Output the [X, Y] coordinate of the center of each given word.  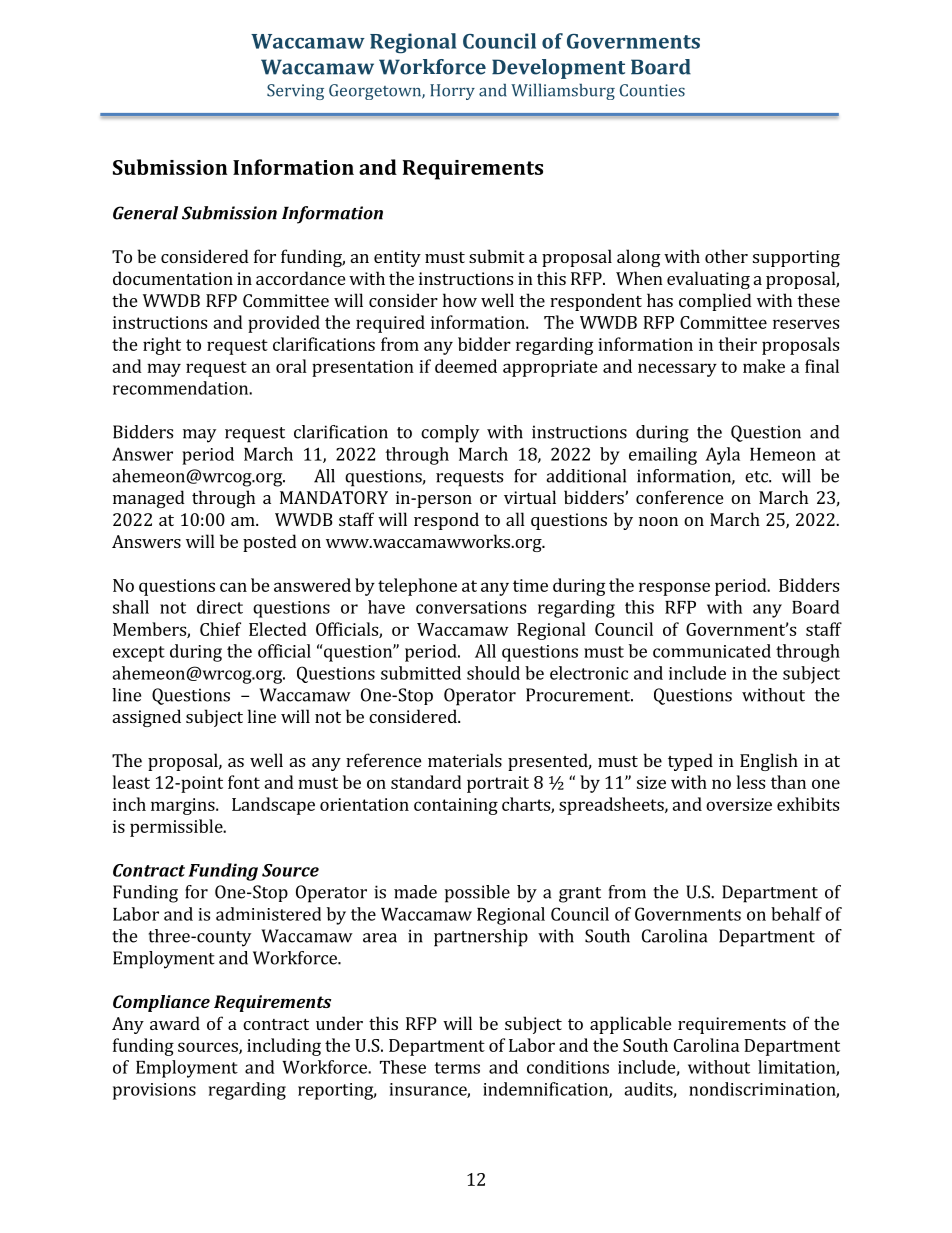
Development [558, 69]
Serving [295, 92]
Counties [652, 90]
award [175, 1023]
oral [291, 366]
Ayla [722, 456]
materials [465, 760]
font [244, 782]
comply [450, 434]
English [769, 762]
